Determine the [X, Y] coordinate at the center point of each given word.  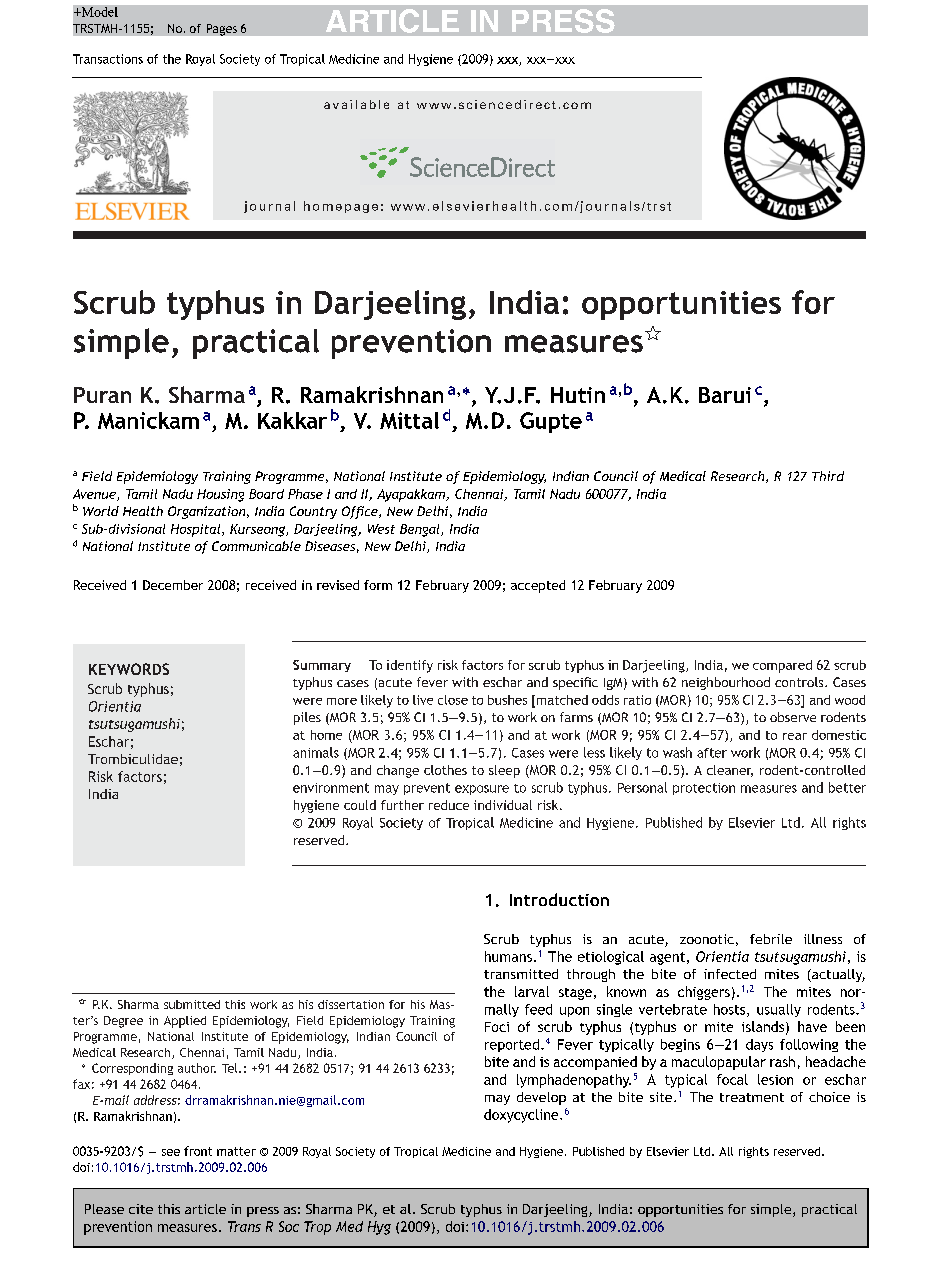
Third [828, 476]
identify [410, 666]
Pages [222, 30]
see [171, 1152]
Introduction [559, 899]
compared [782, 666]
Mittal [409, 420]
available [356, 104]
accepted [538, 586]
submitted [192, 1004]
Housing [220, 495]
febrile [771, 939]
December [173, 585]
